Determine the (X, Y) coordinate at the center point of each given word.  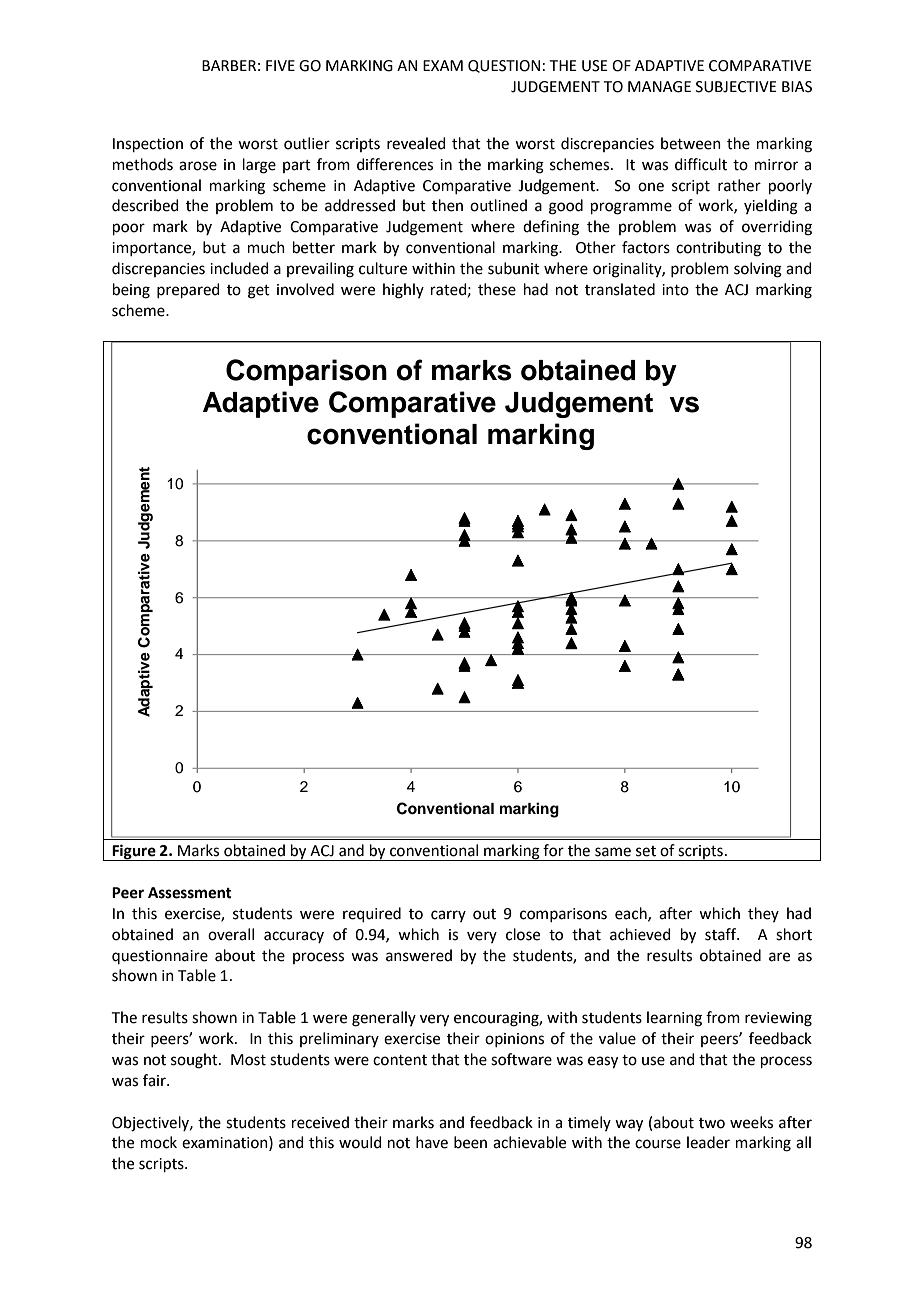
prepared (188, 290)
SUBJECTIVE (736, 87)
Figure (134, 852)
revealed (416, 143)
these (497, 289)
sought (195, 1061)
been (470, 1142)
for (553, 850)
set (646, 851)
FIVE (280, 65)
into (675, 290)
